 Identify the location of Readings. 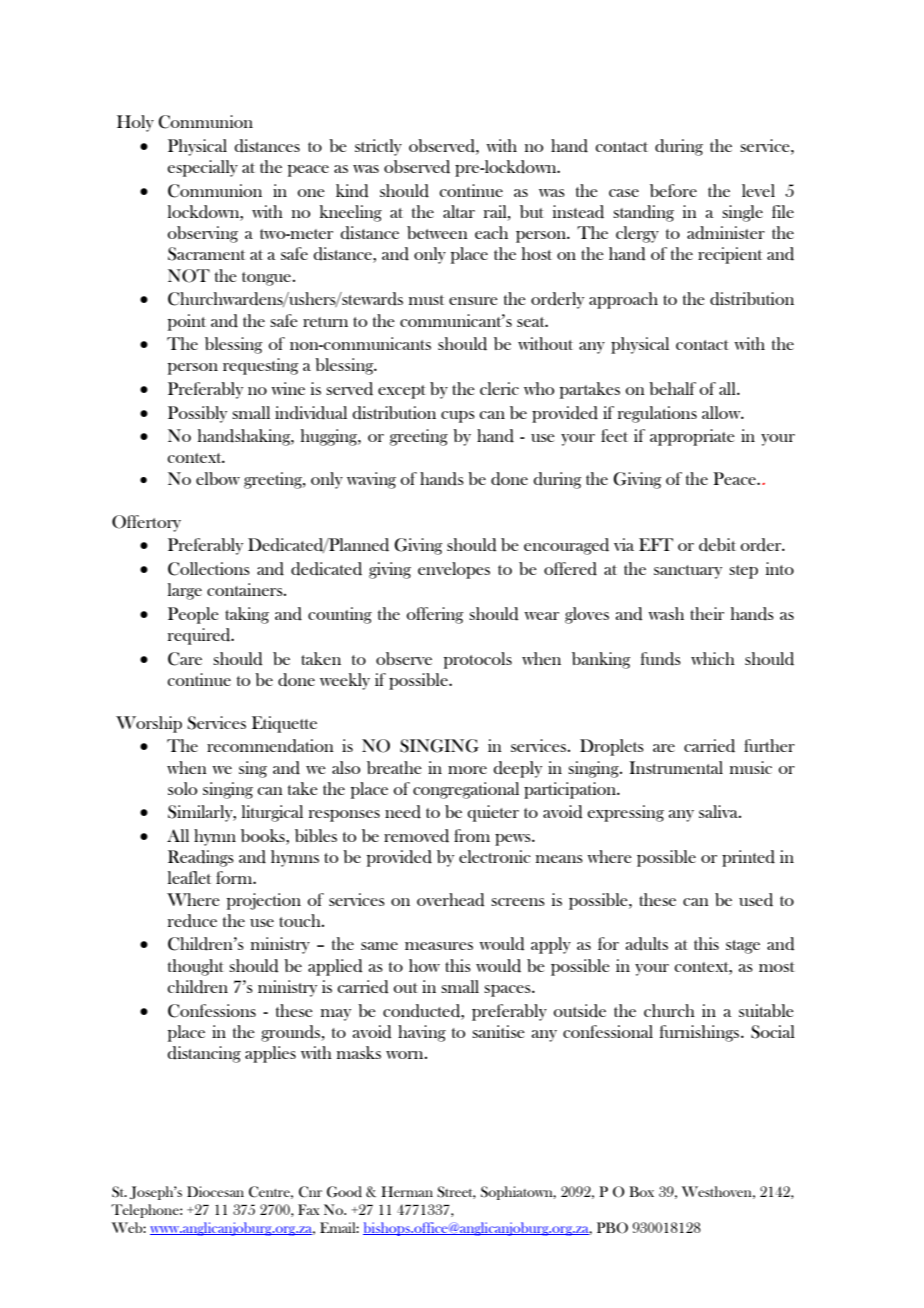
(201, 858).
